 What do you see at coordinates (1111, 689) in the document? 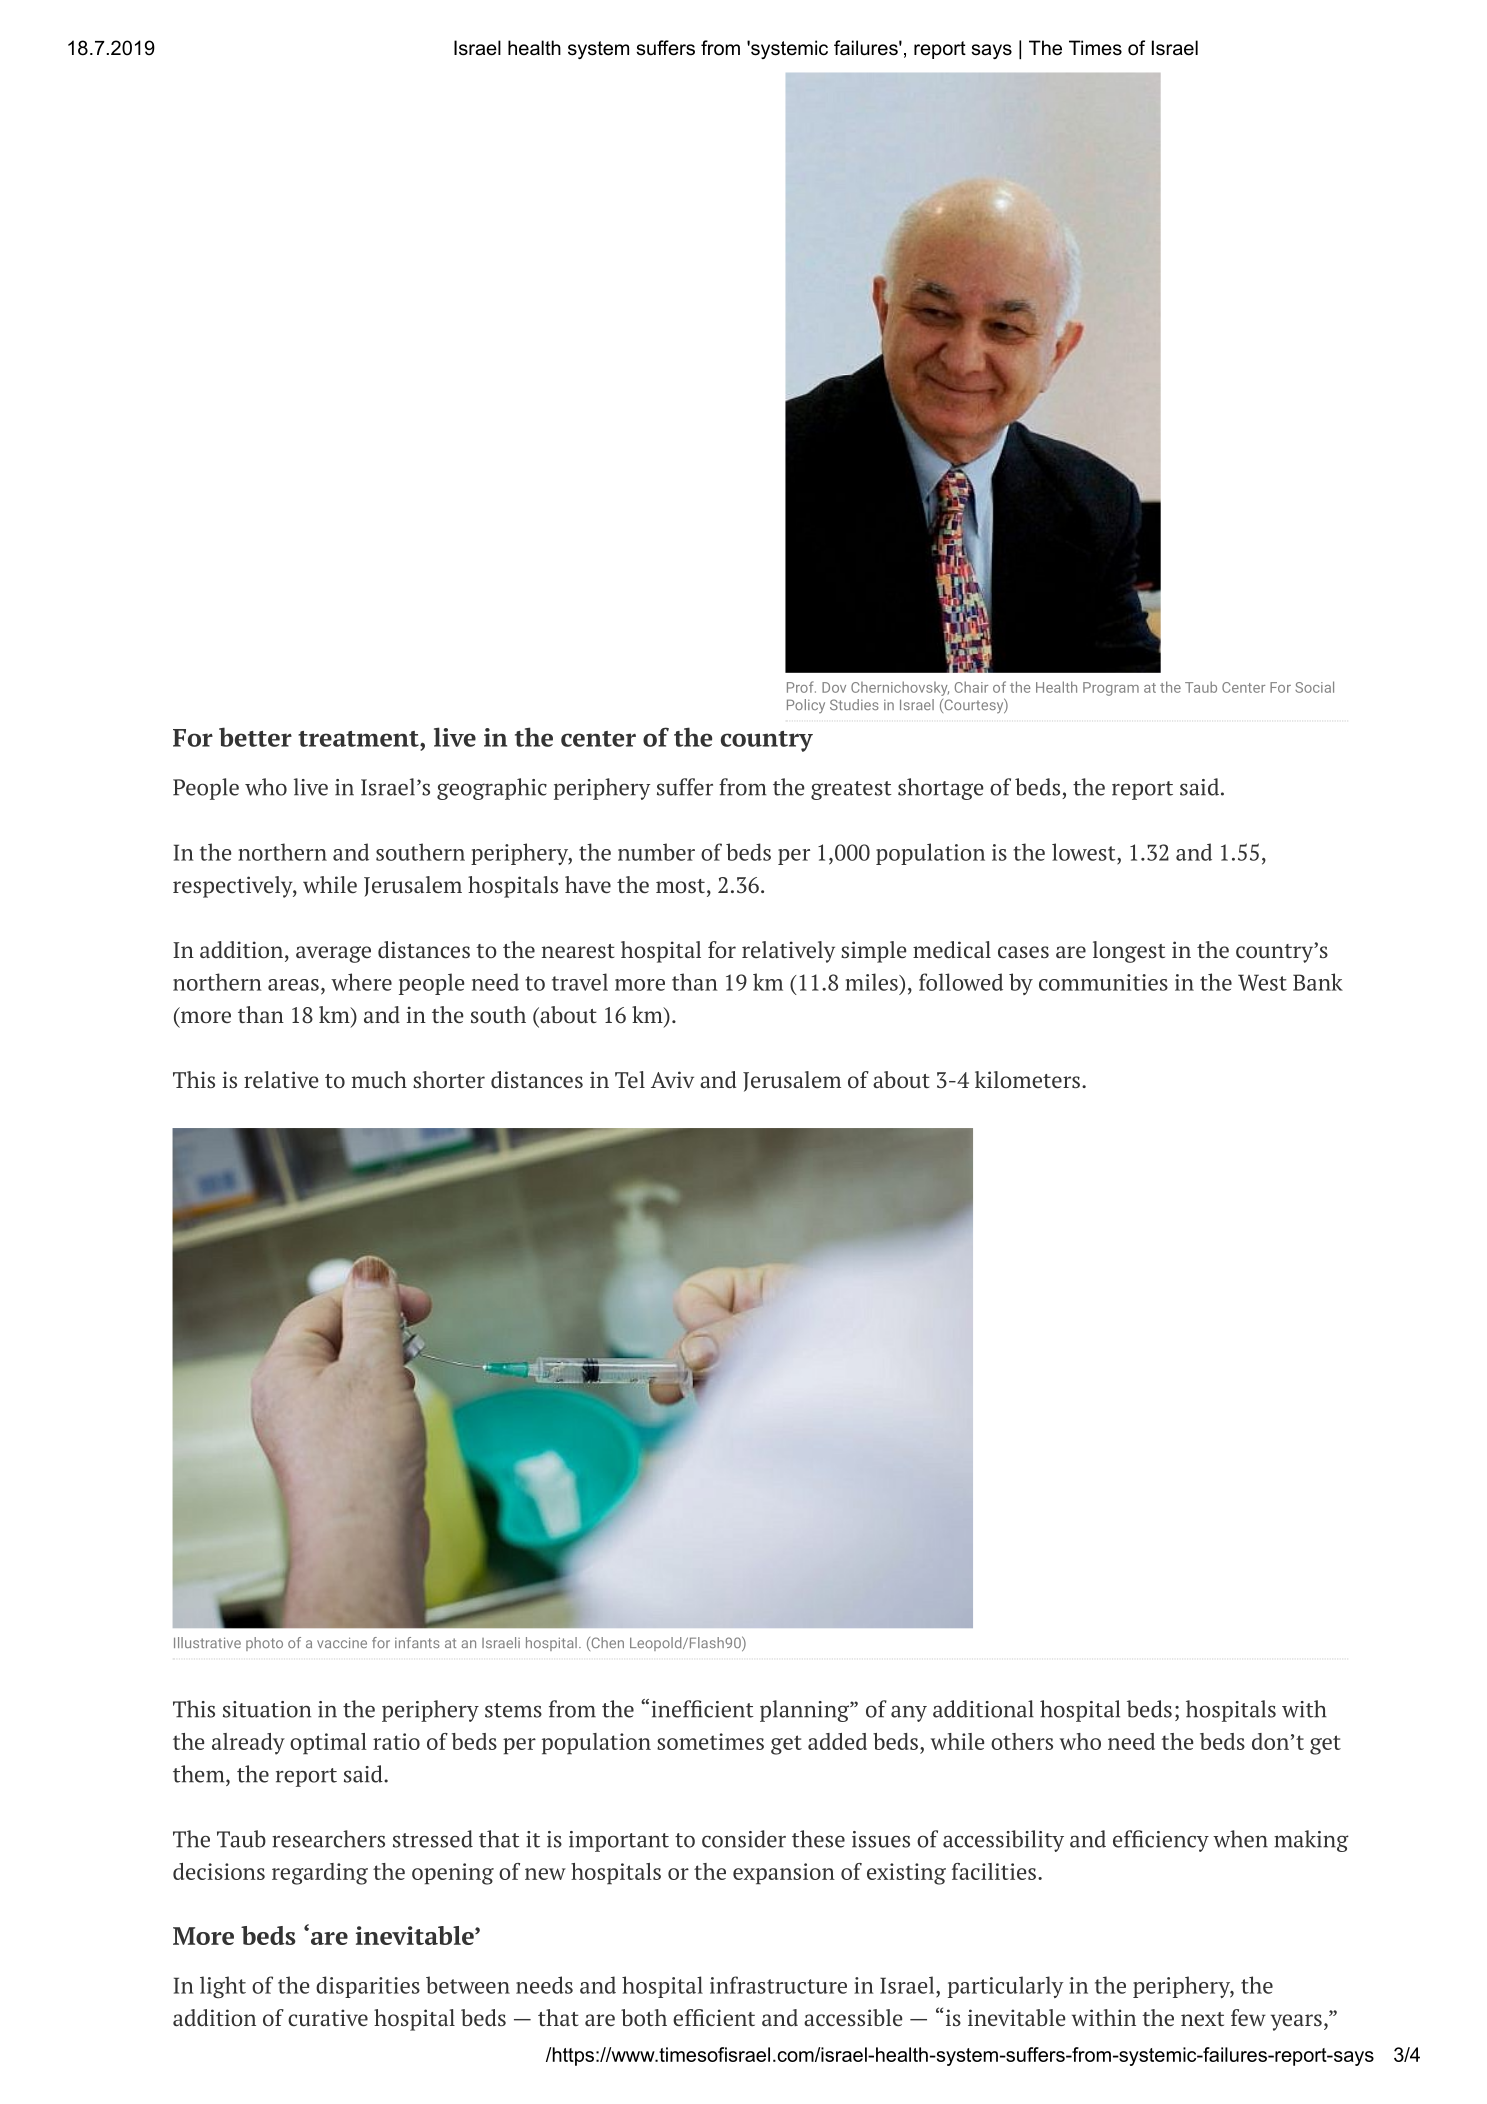
I see `Program` at bounding box center [1111, 689].
